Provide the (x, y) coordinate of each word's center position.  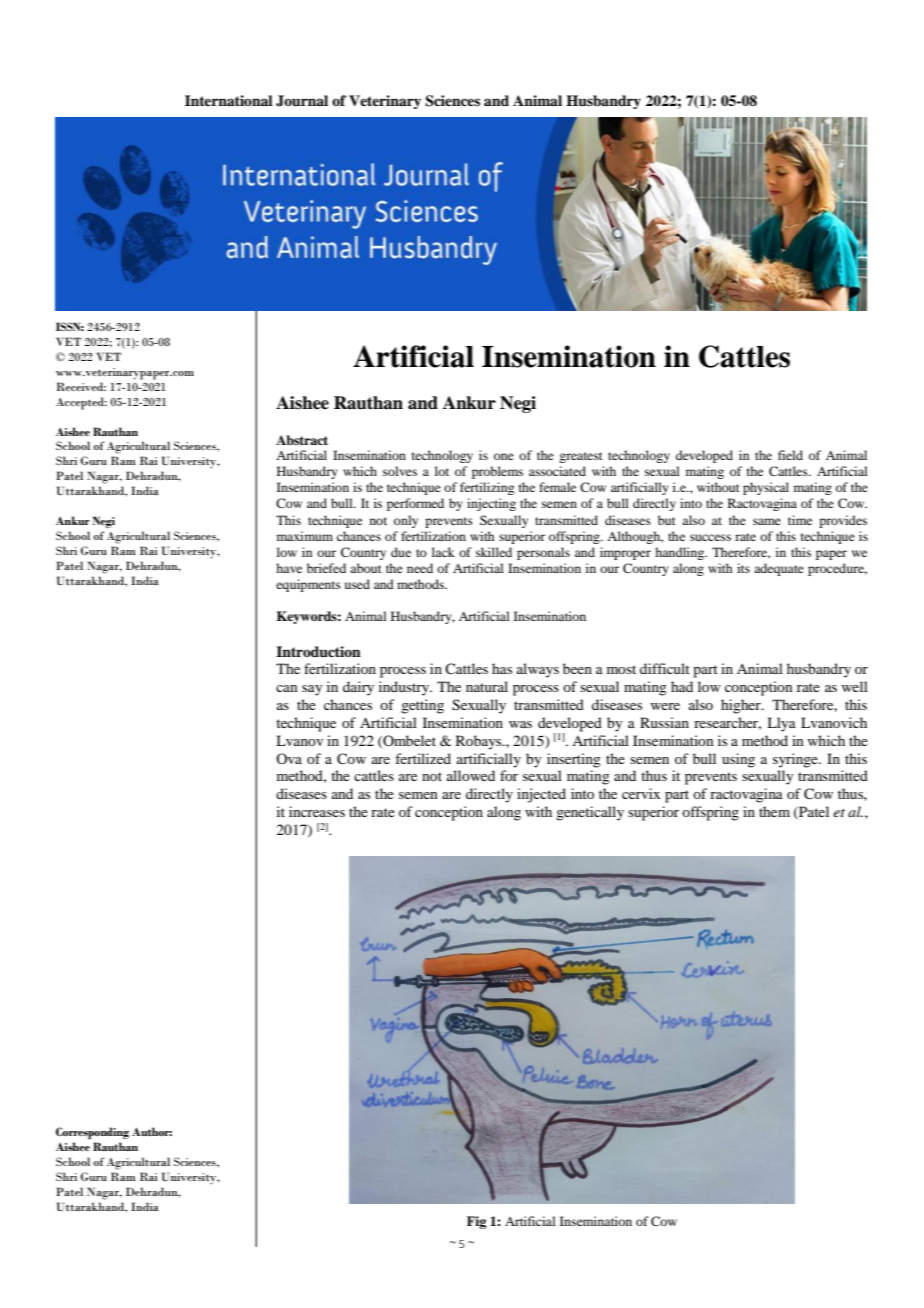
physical (766, 488)
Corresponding (92, 1133)
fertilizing (487, 488)
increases (317, 811)
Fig (476, 1222)
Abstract (302, 440)
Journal (302, 101)
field (790, 455)
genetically (590, 813)
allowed (471, 775)
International (229, 100)
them (774, 811)
